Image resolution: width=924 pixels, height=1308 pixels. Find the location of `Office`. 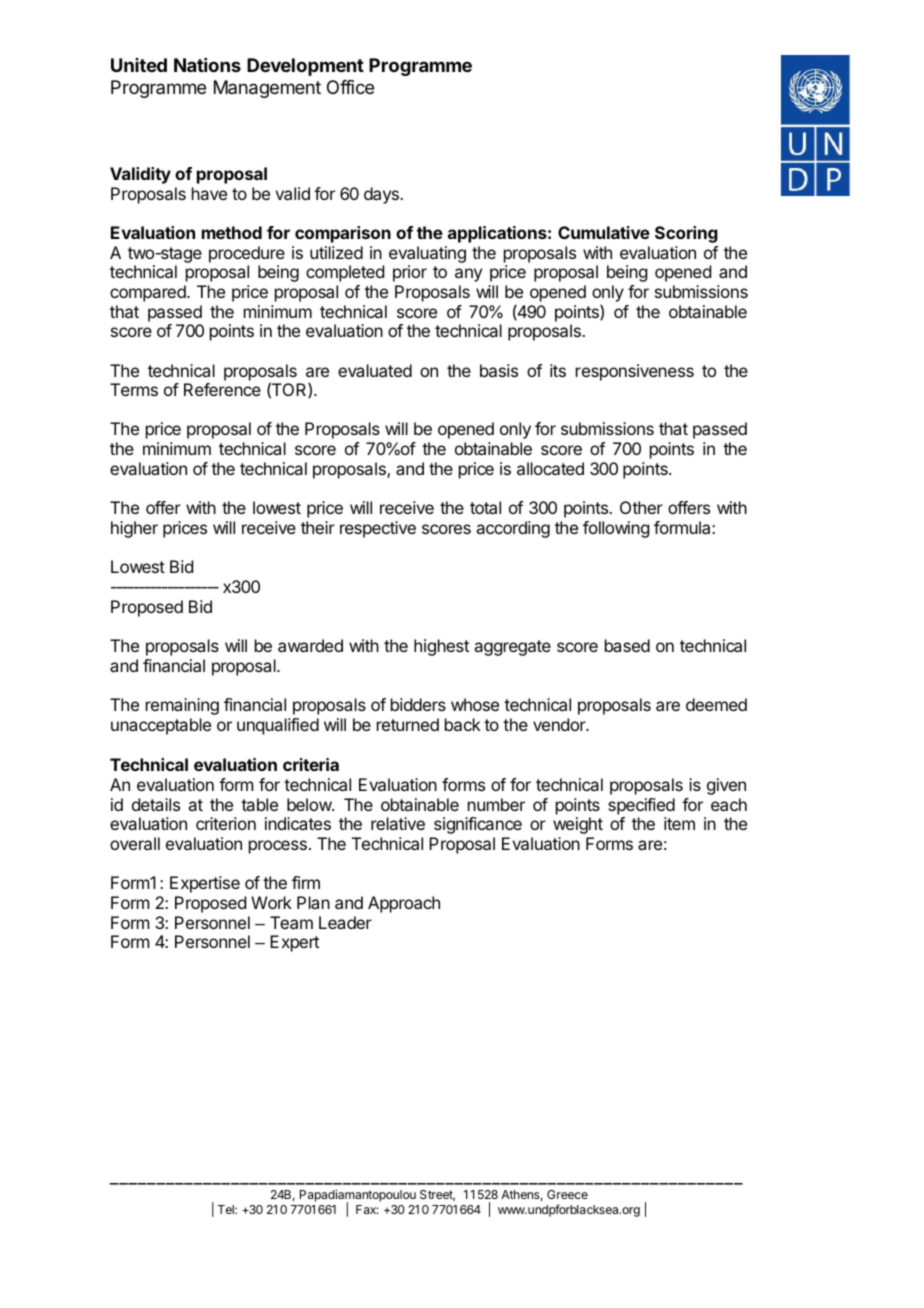

Office is located at coordinates (350, 87).
